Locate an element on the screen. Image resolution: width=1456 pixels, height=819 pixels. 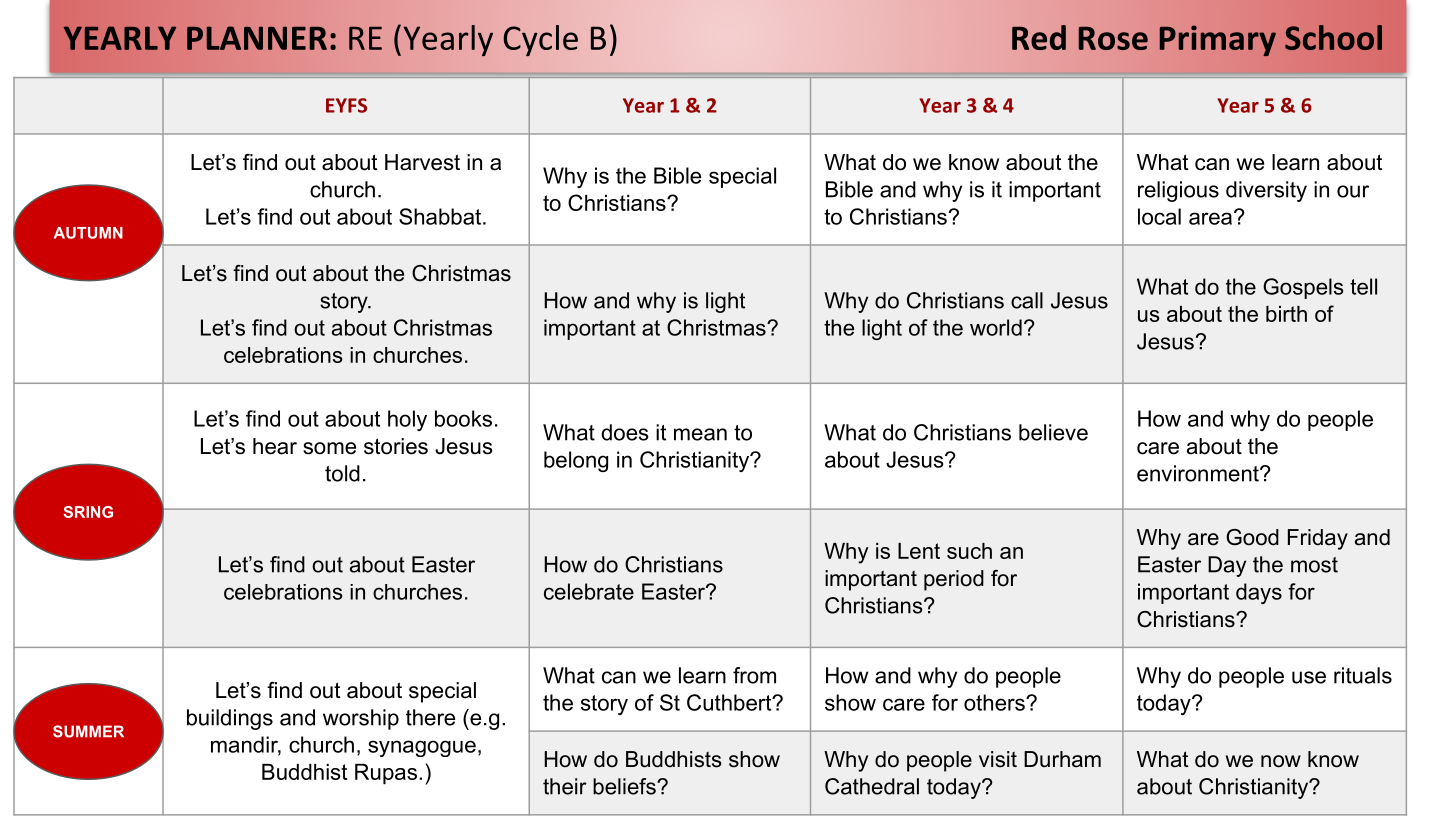
believe is located at coordinates (1053, 432).
